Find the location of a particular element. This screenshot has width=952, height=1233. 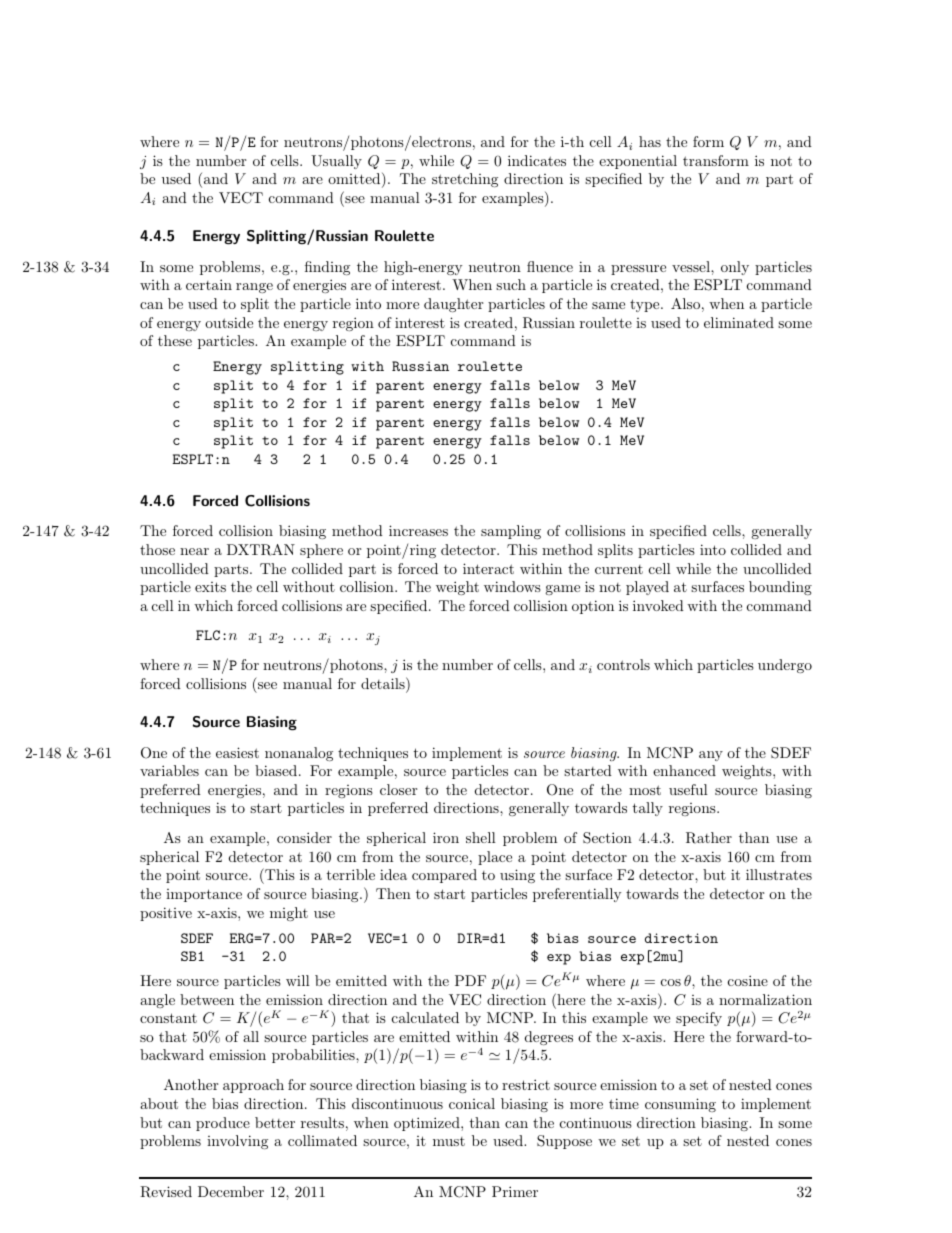

closer is located at coordinates (398, 789).
